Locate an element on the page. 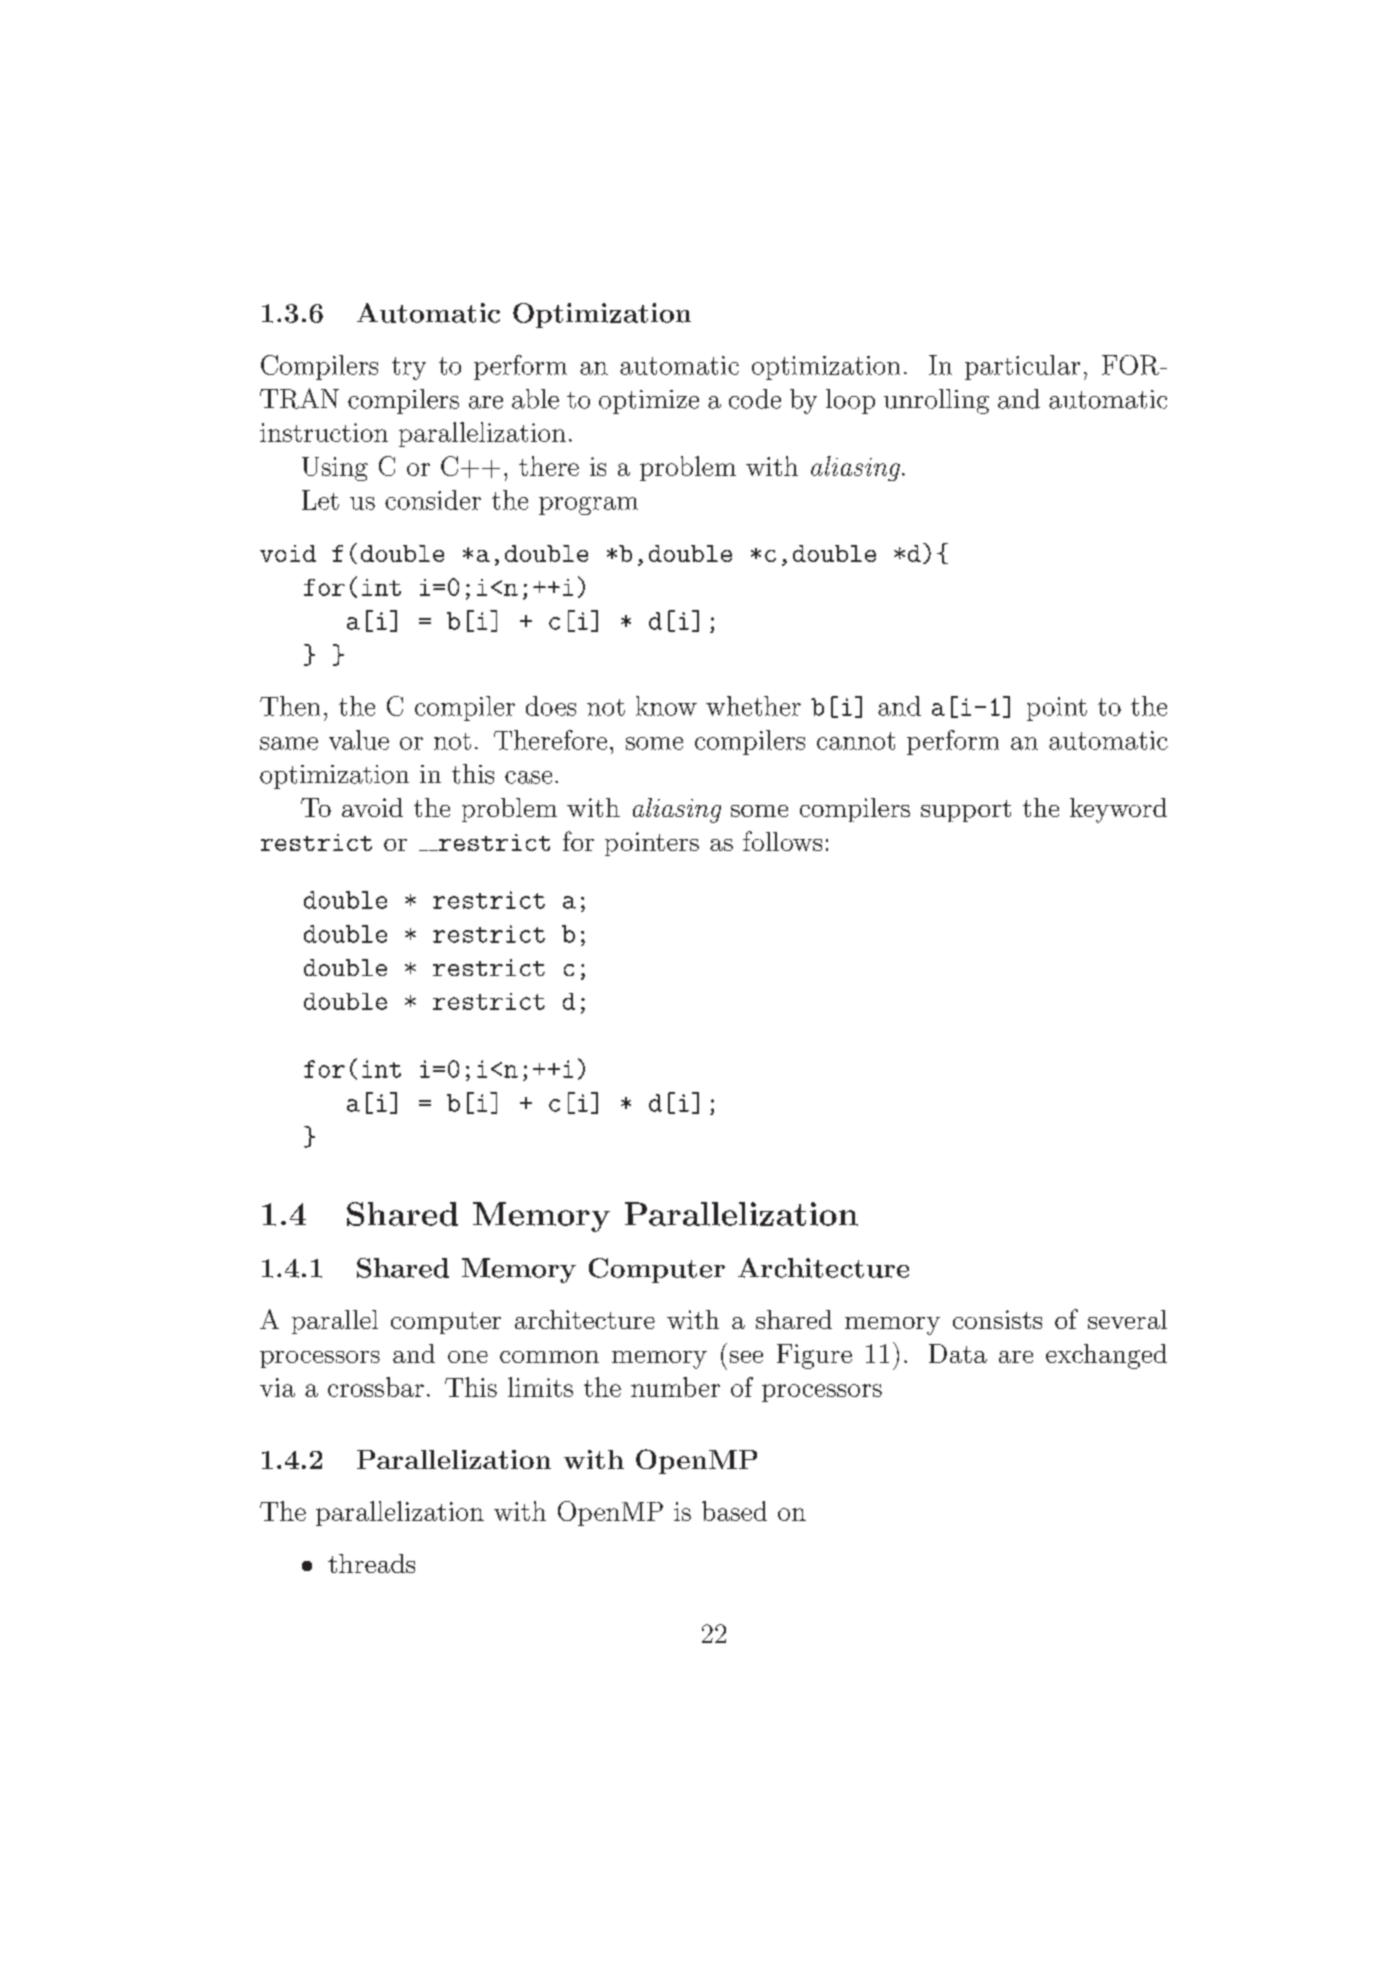 This document has width=1392, height=1970. exchanged is located at coordinates (1106, 1356).
